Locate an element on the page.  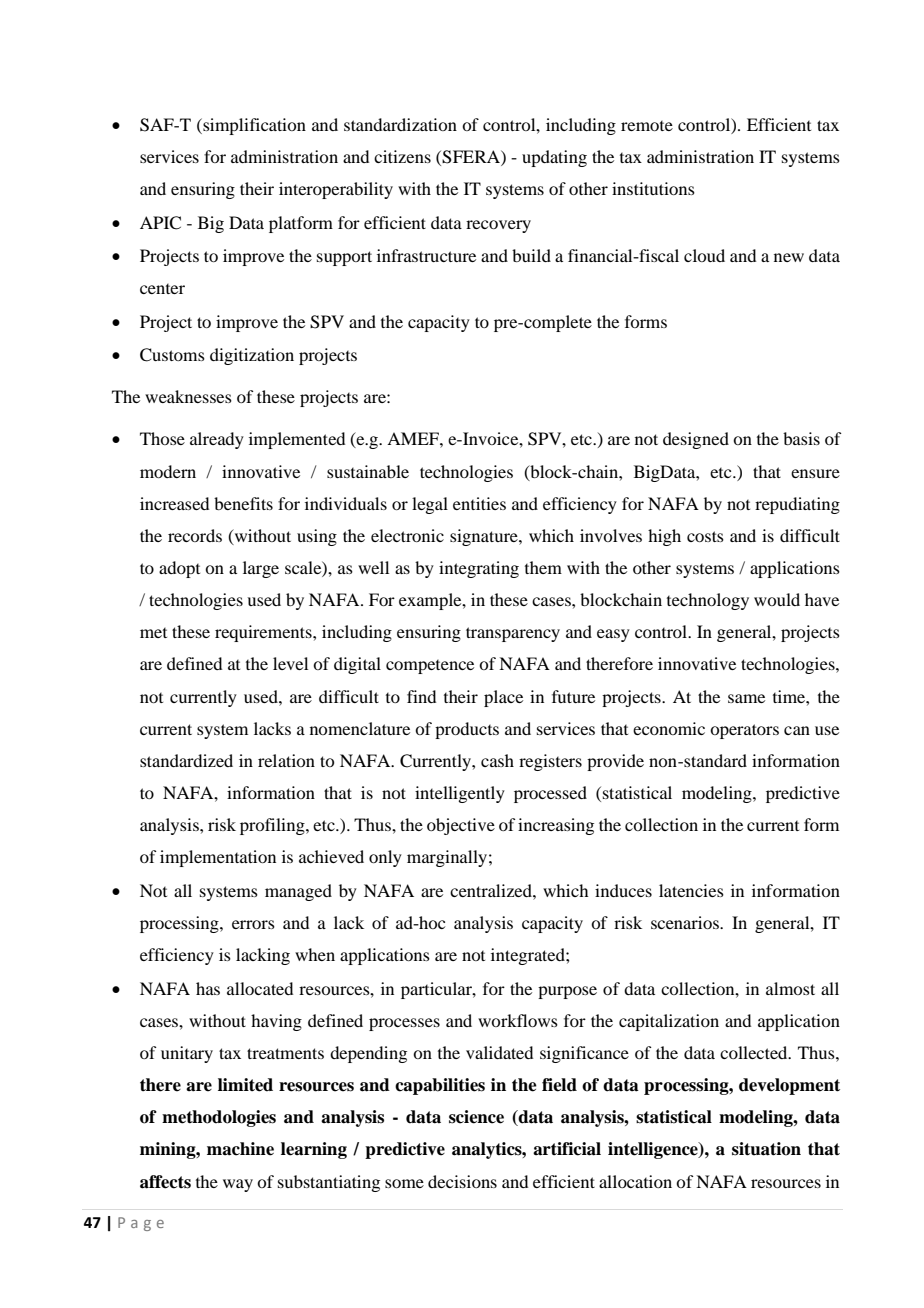
institutions is located at coordinates (653, 188).
